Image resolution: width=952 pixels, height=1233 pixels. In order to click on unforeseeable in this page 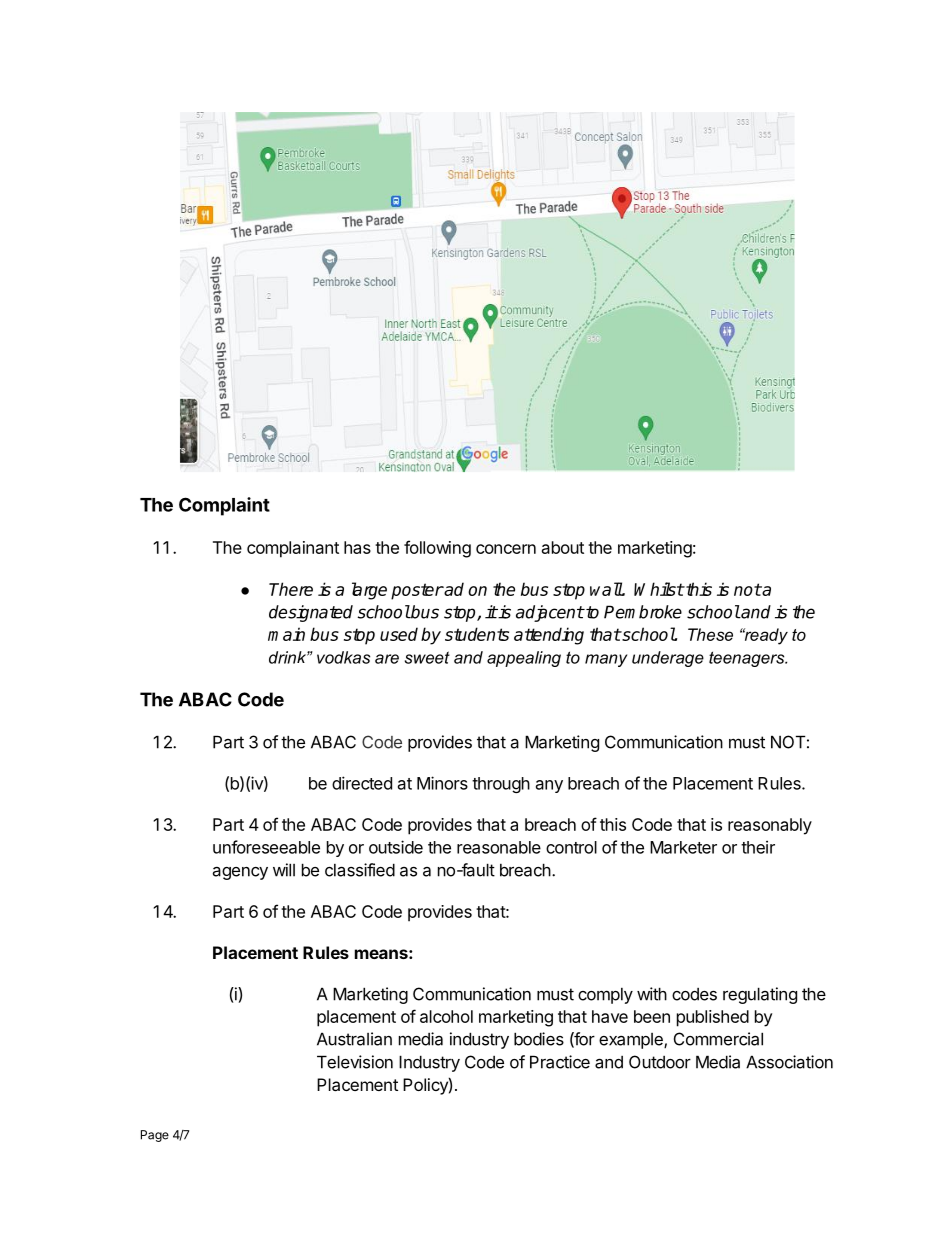, I will do `click(266, 847)`.
